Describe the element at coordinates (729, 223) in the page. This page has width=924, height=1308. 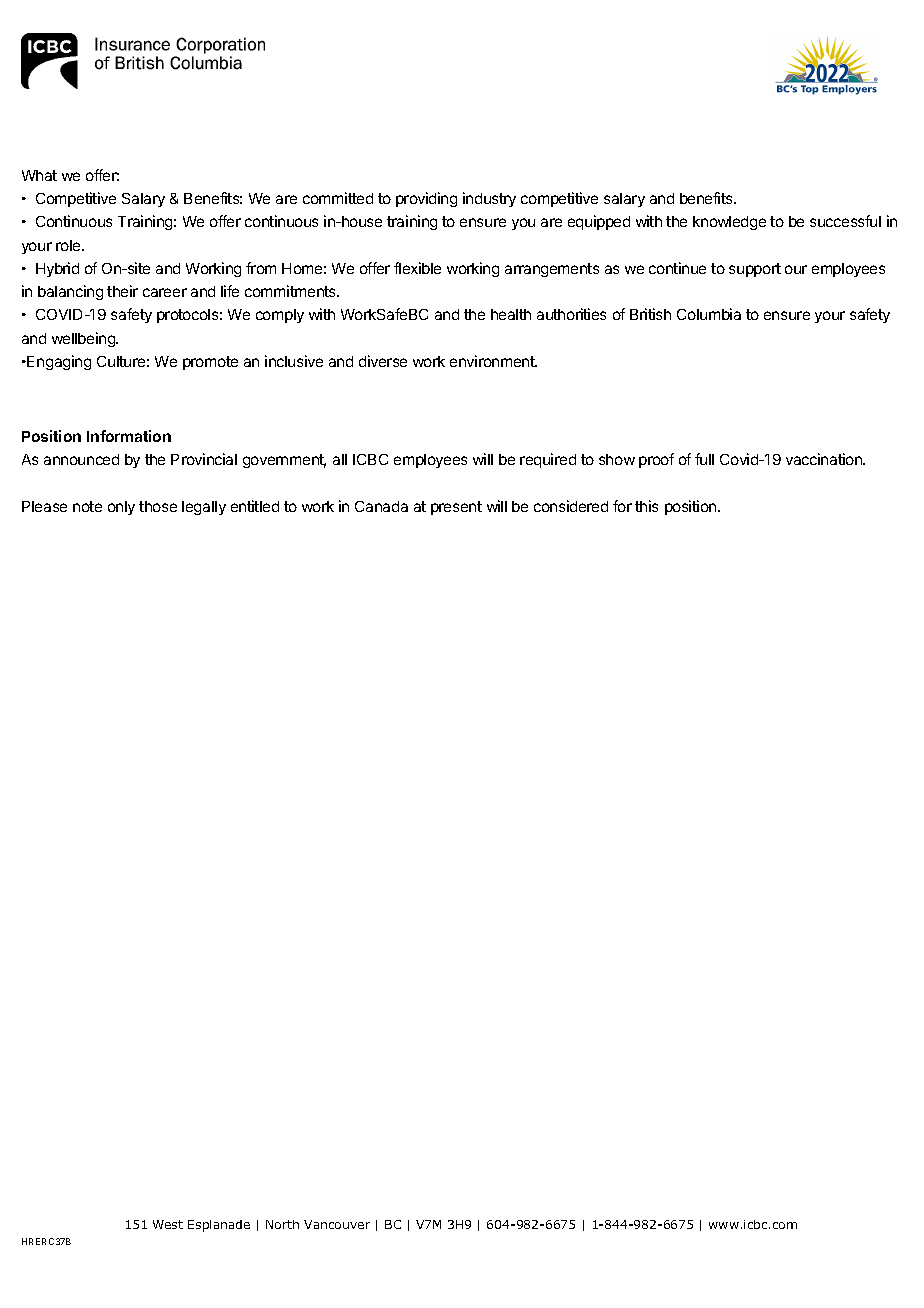
I see `knowledge` at that location.
